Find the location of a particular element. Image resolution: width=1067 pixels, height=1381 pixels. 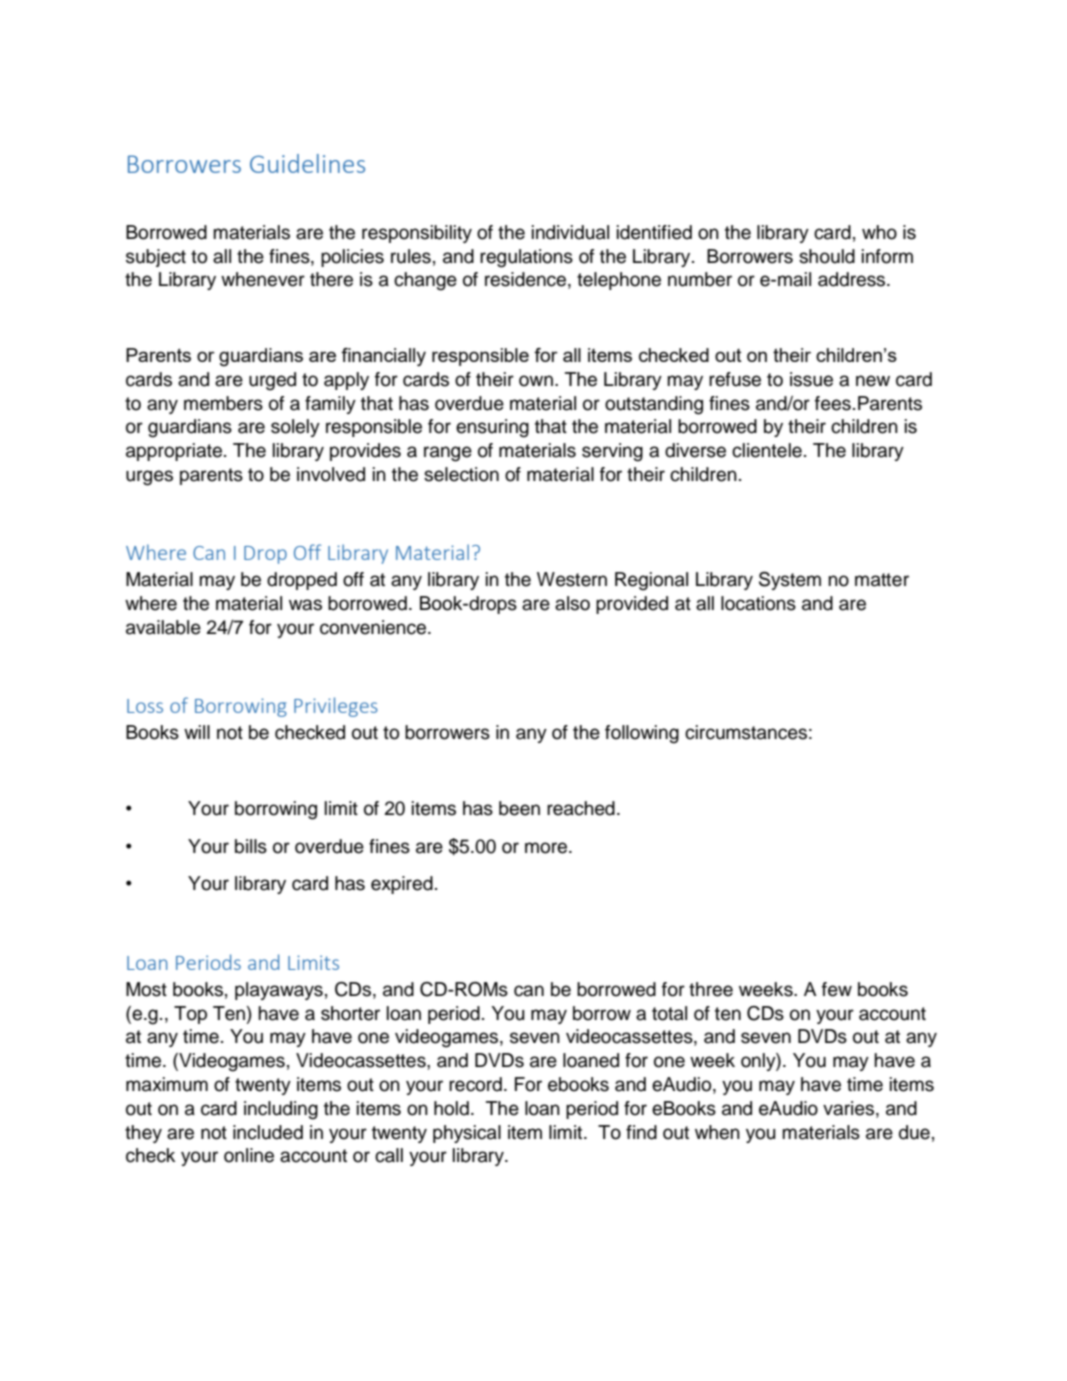

locations is located at coordinates (758, 603).
